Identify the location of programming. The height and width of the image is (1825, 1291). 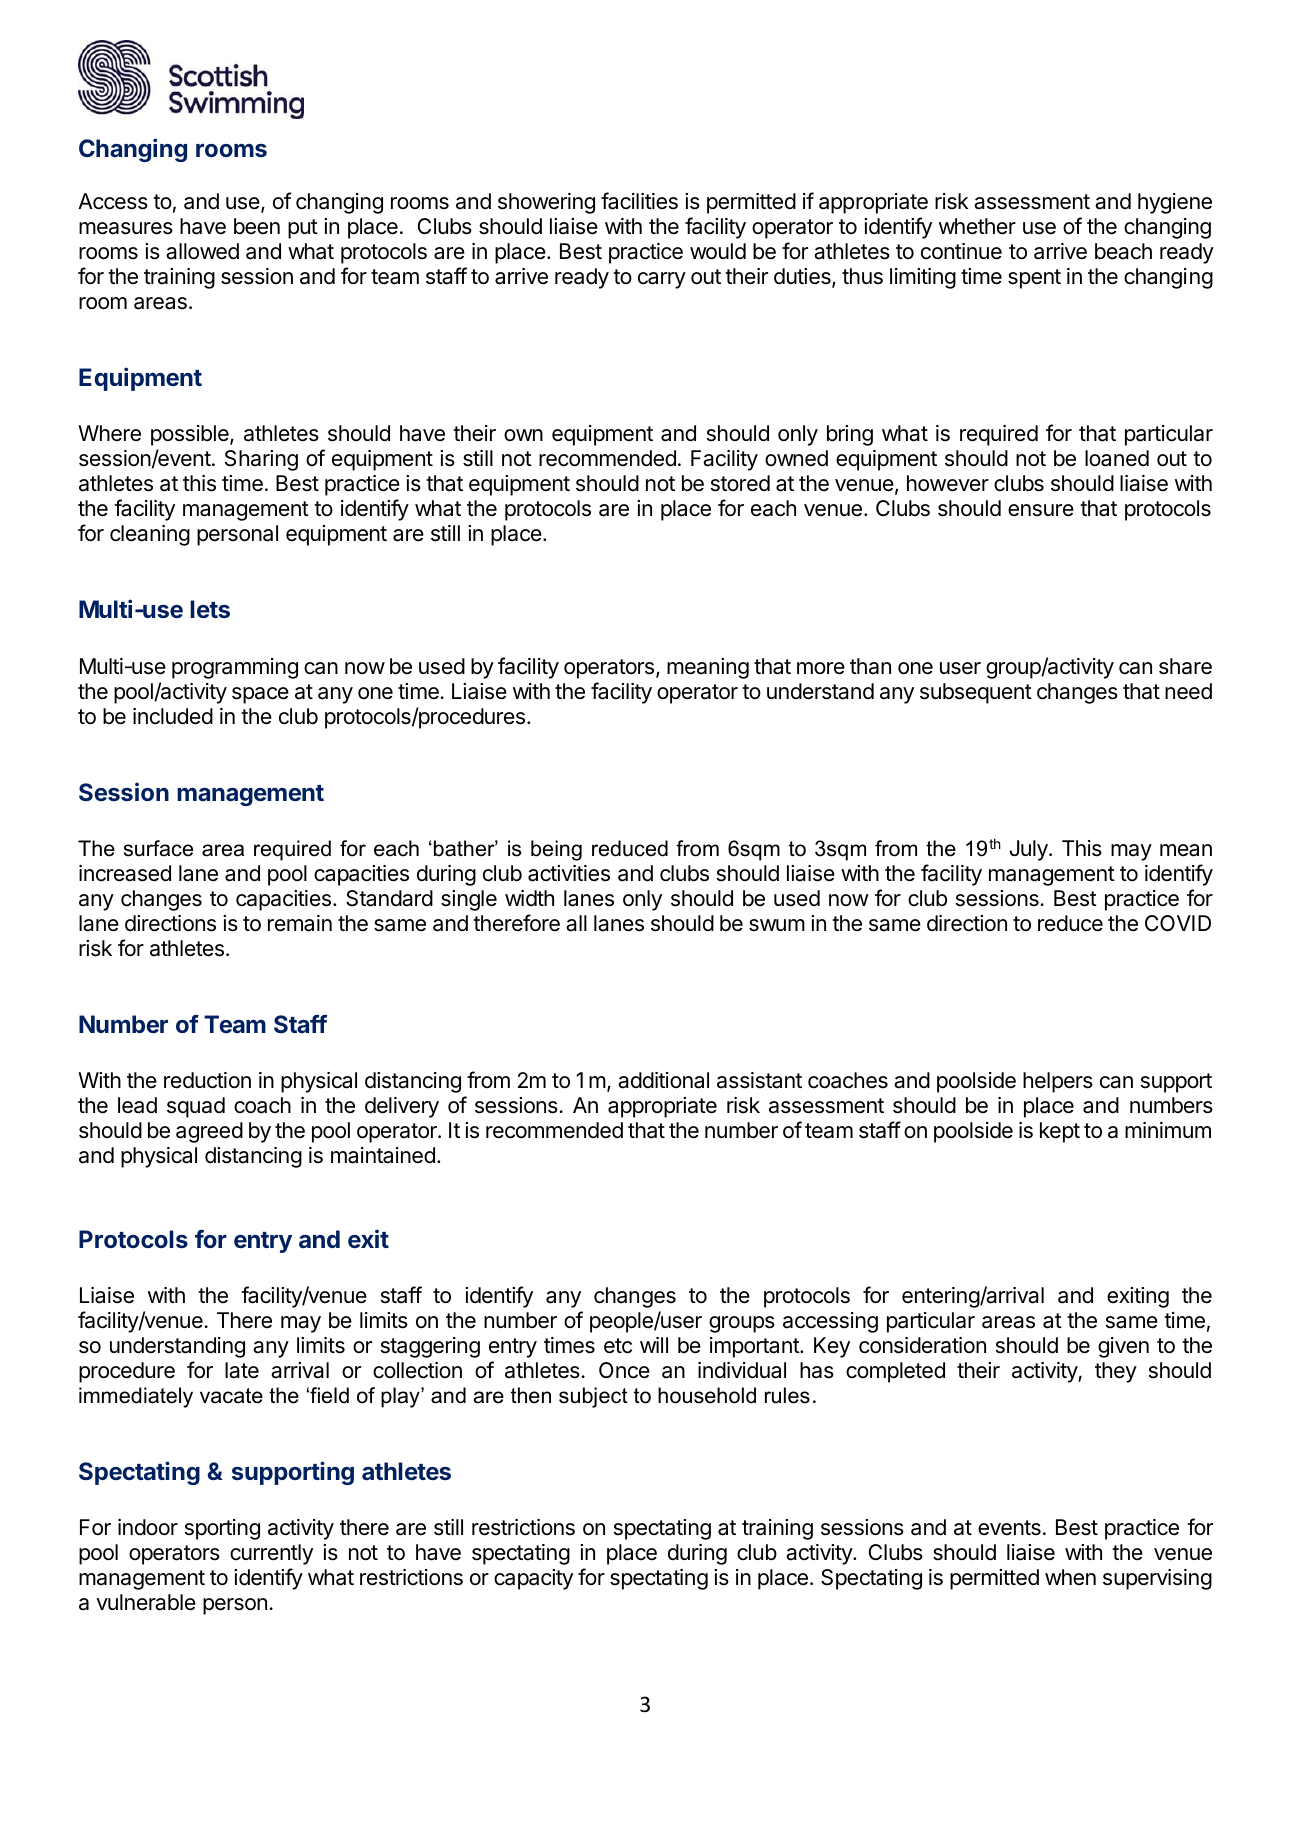
(235, 668).
